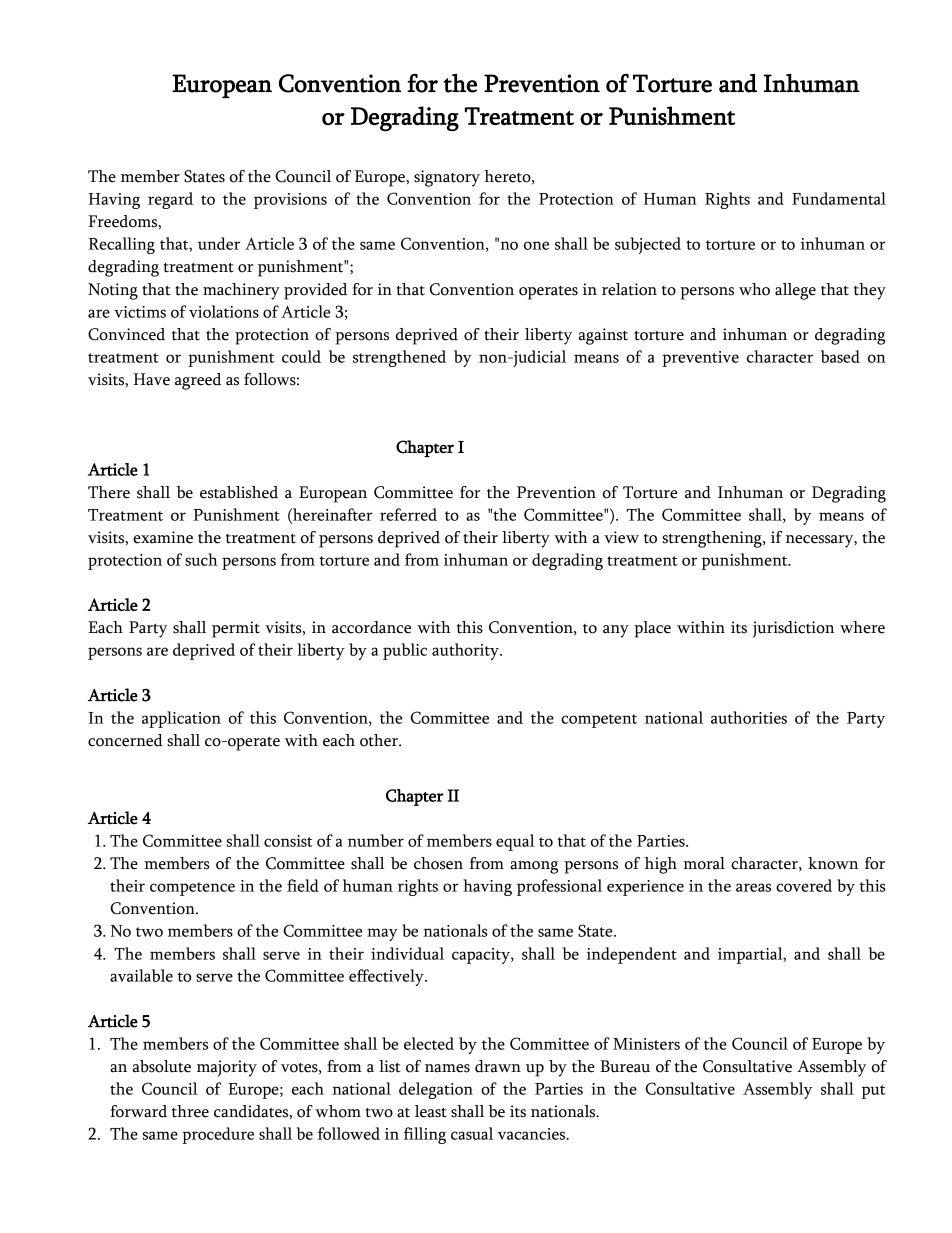  What do you see at coordinates (873, 1092) in the screenshot?
I see `put` at bounding box center [873, 1092].
